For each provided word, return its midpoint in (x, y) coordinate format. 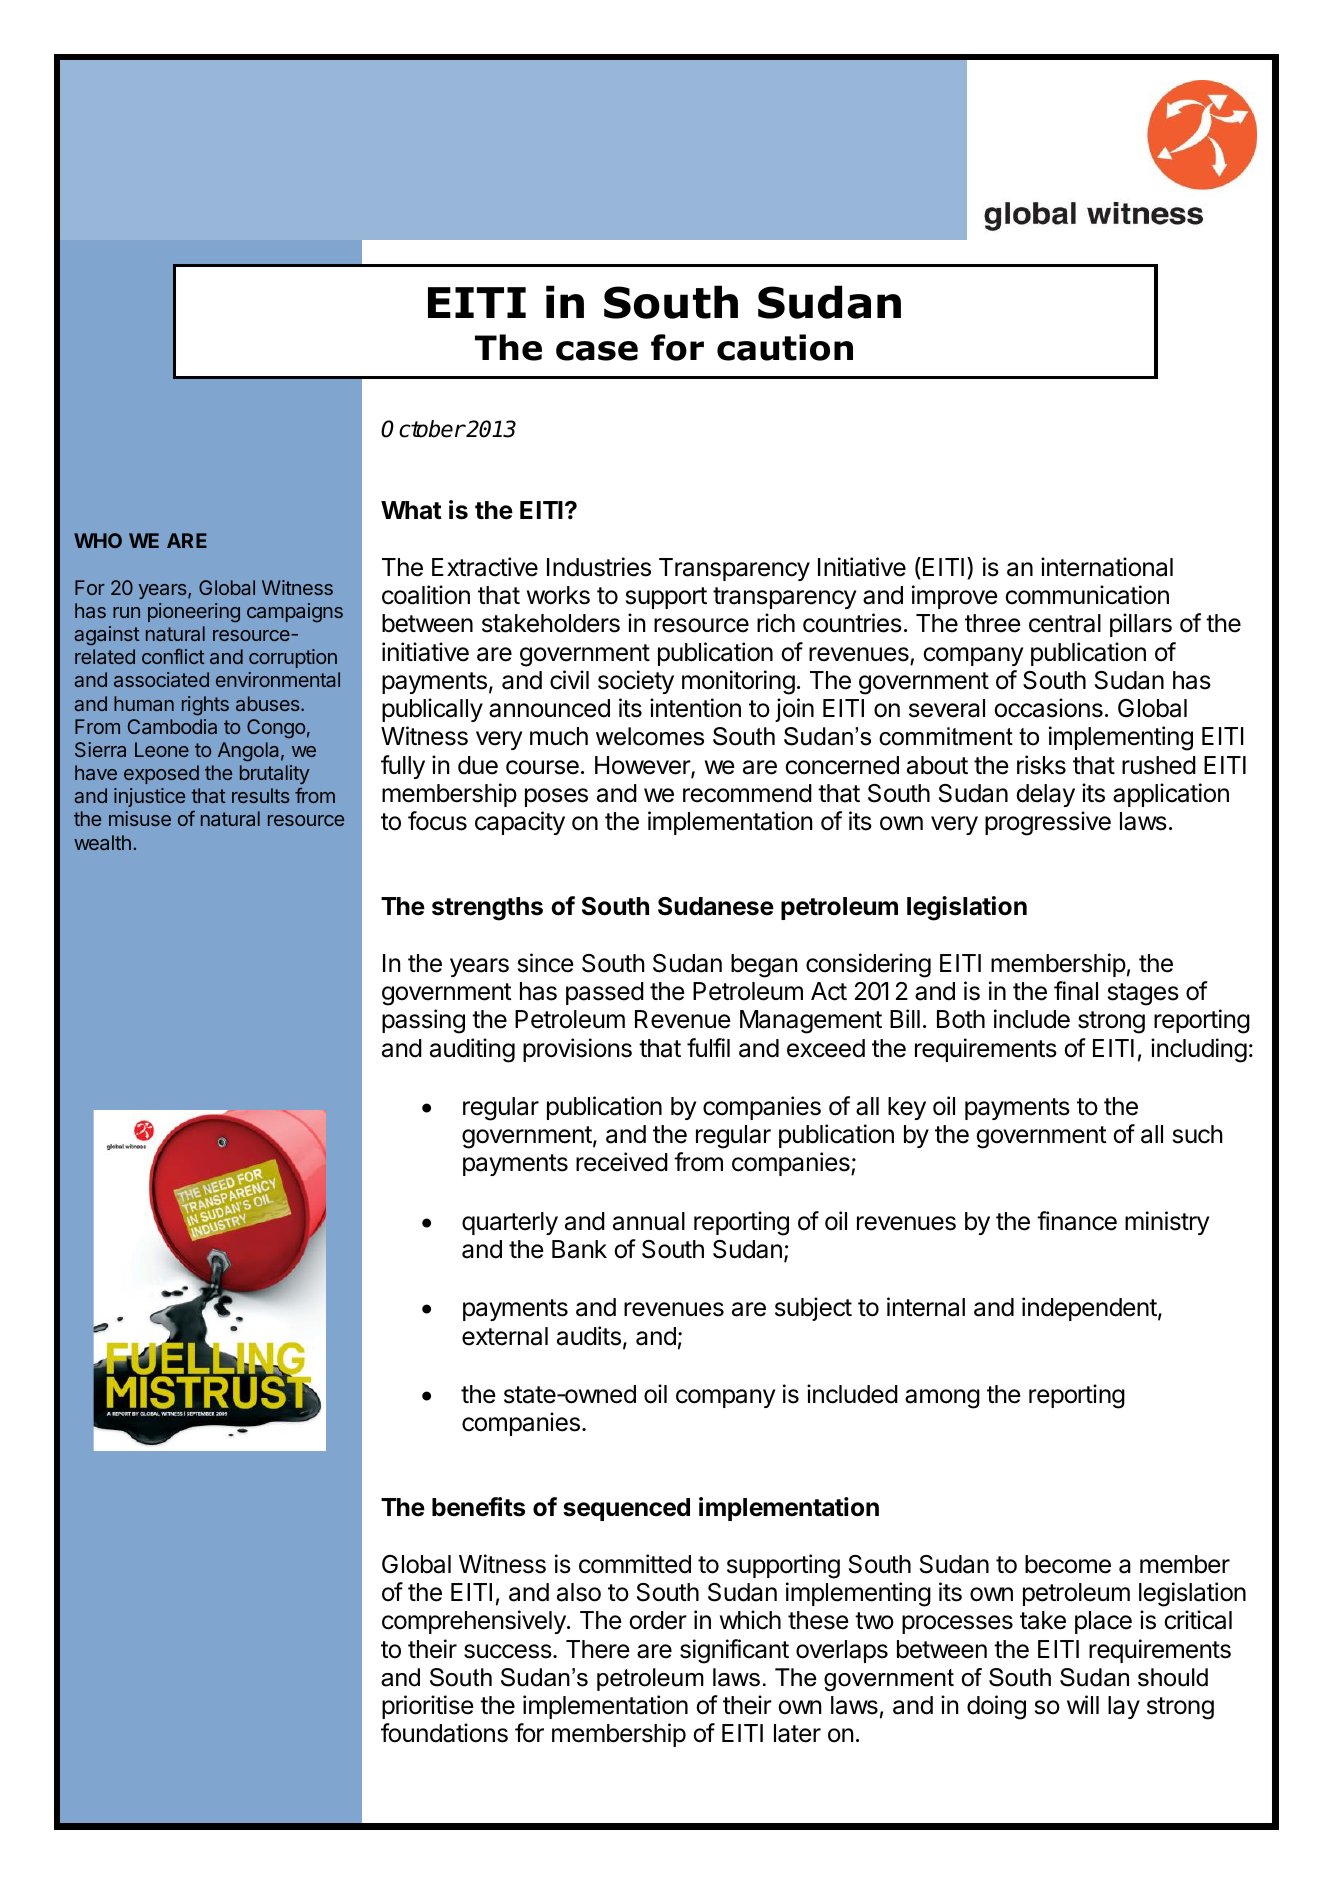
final (1076, 991)
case (597, 351)
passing (423, 1021)
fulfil (708, 1047)
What (411, 510)
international (1107, 567)
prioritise (428, 1707)
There (598, 1649)
